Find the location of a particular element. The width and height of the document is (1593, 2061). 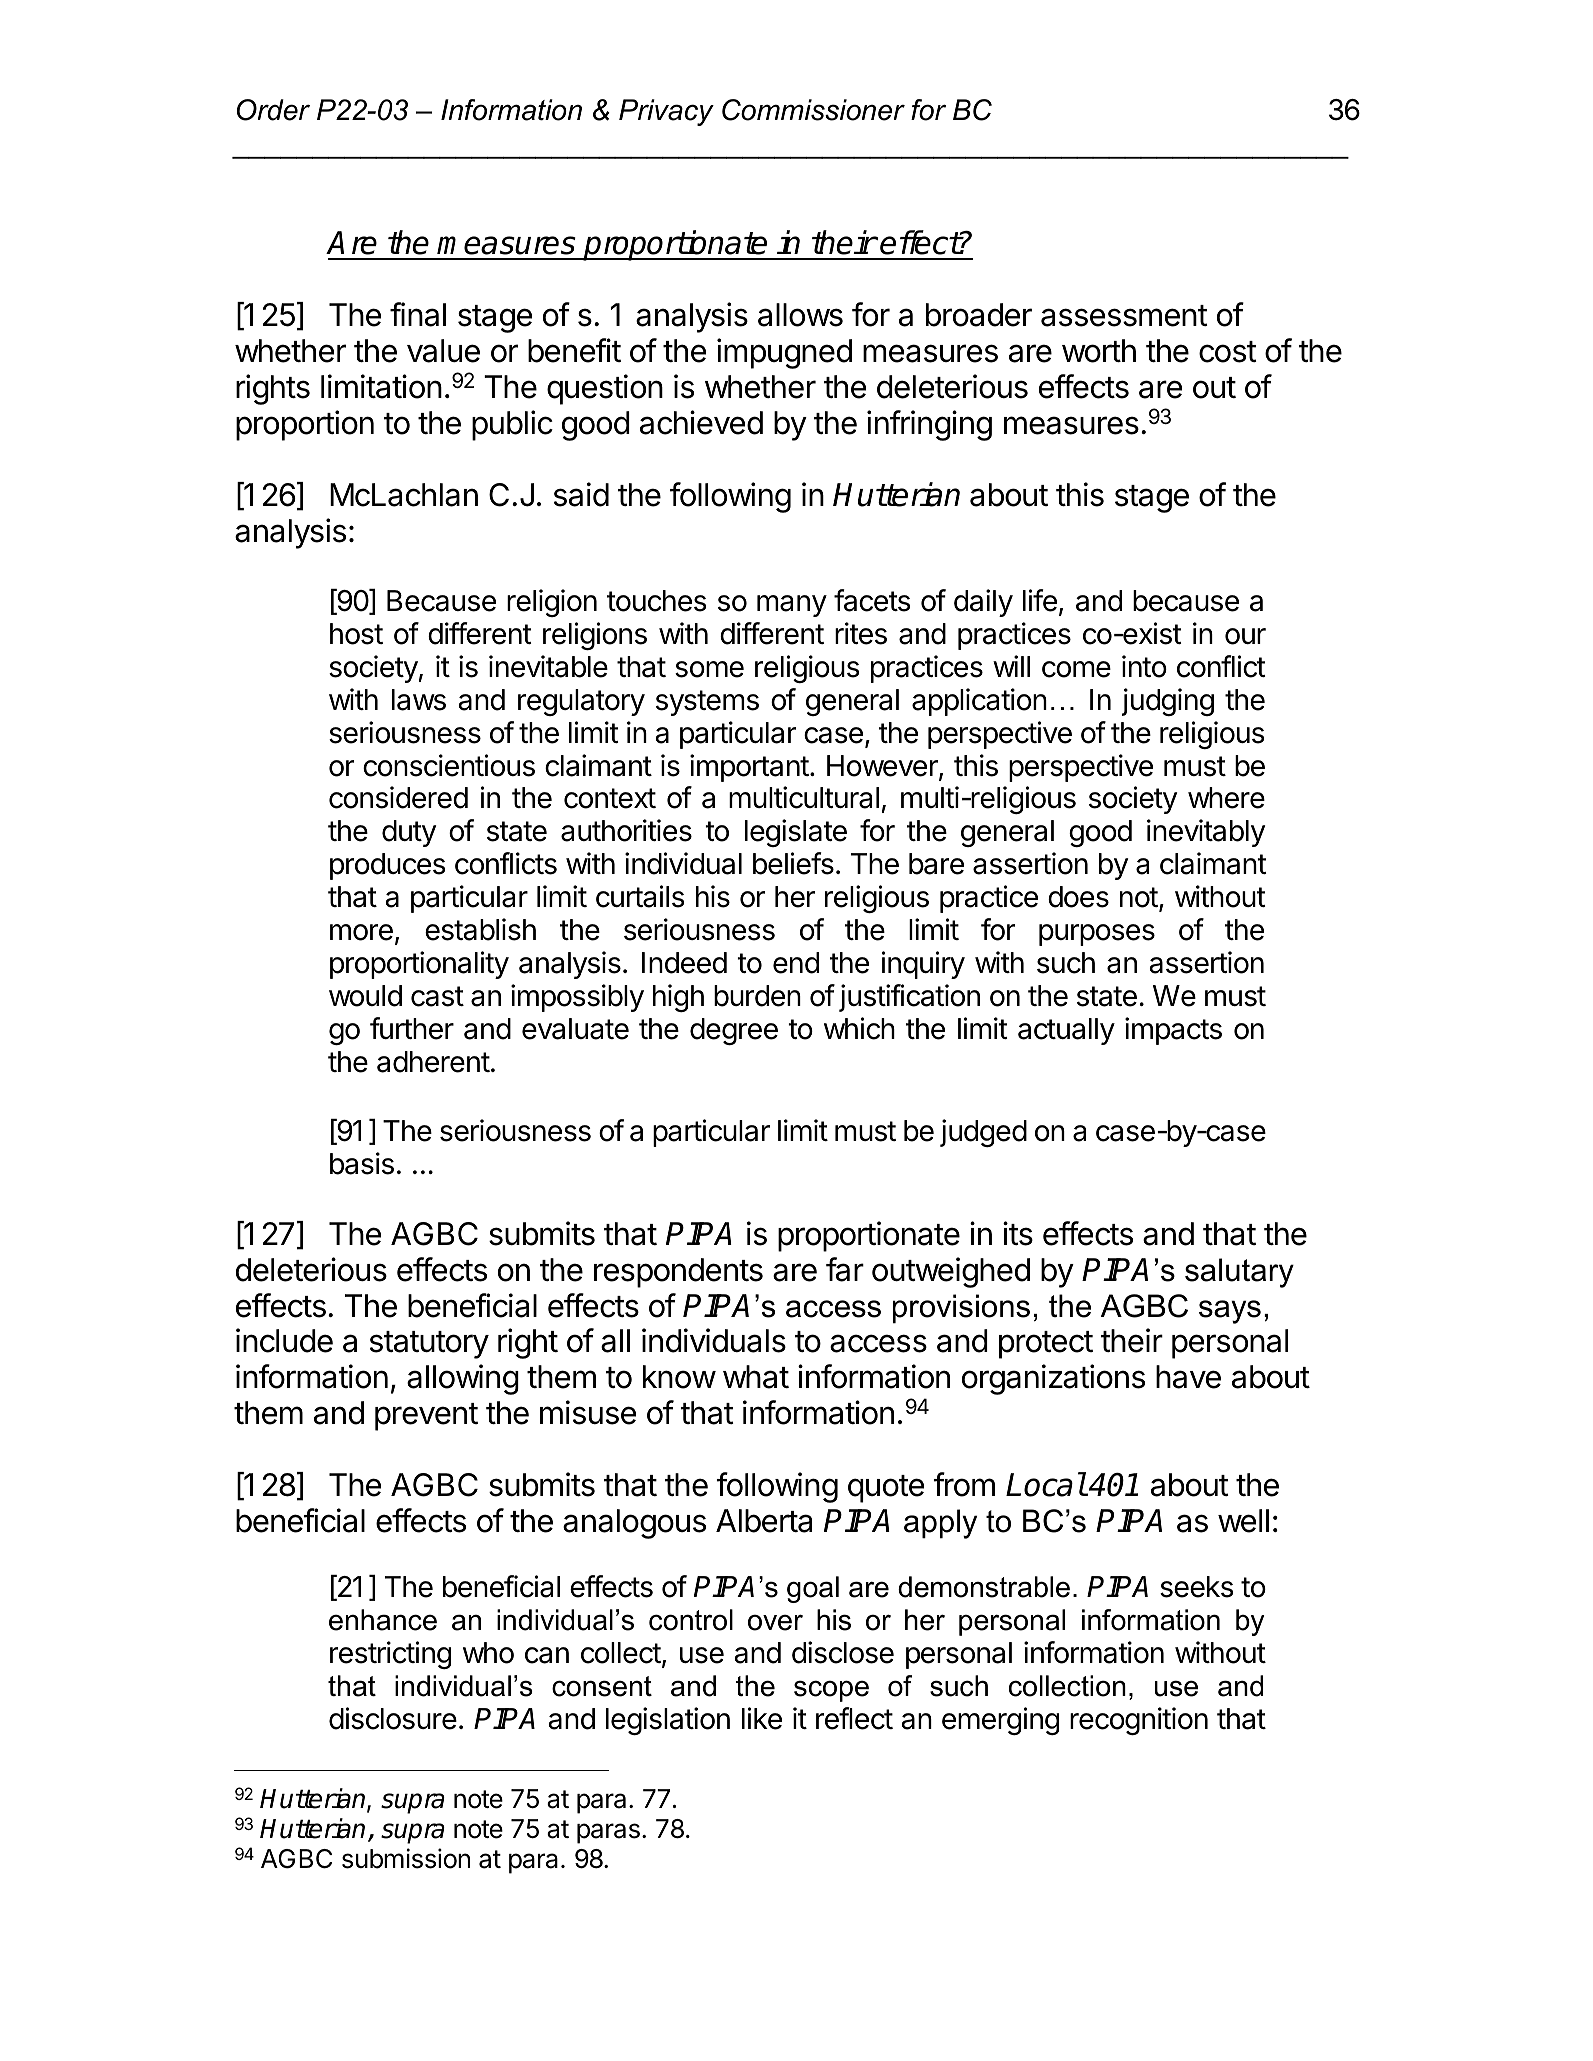

salutary is located at coordinates (1239, 1273).
